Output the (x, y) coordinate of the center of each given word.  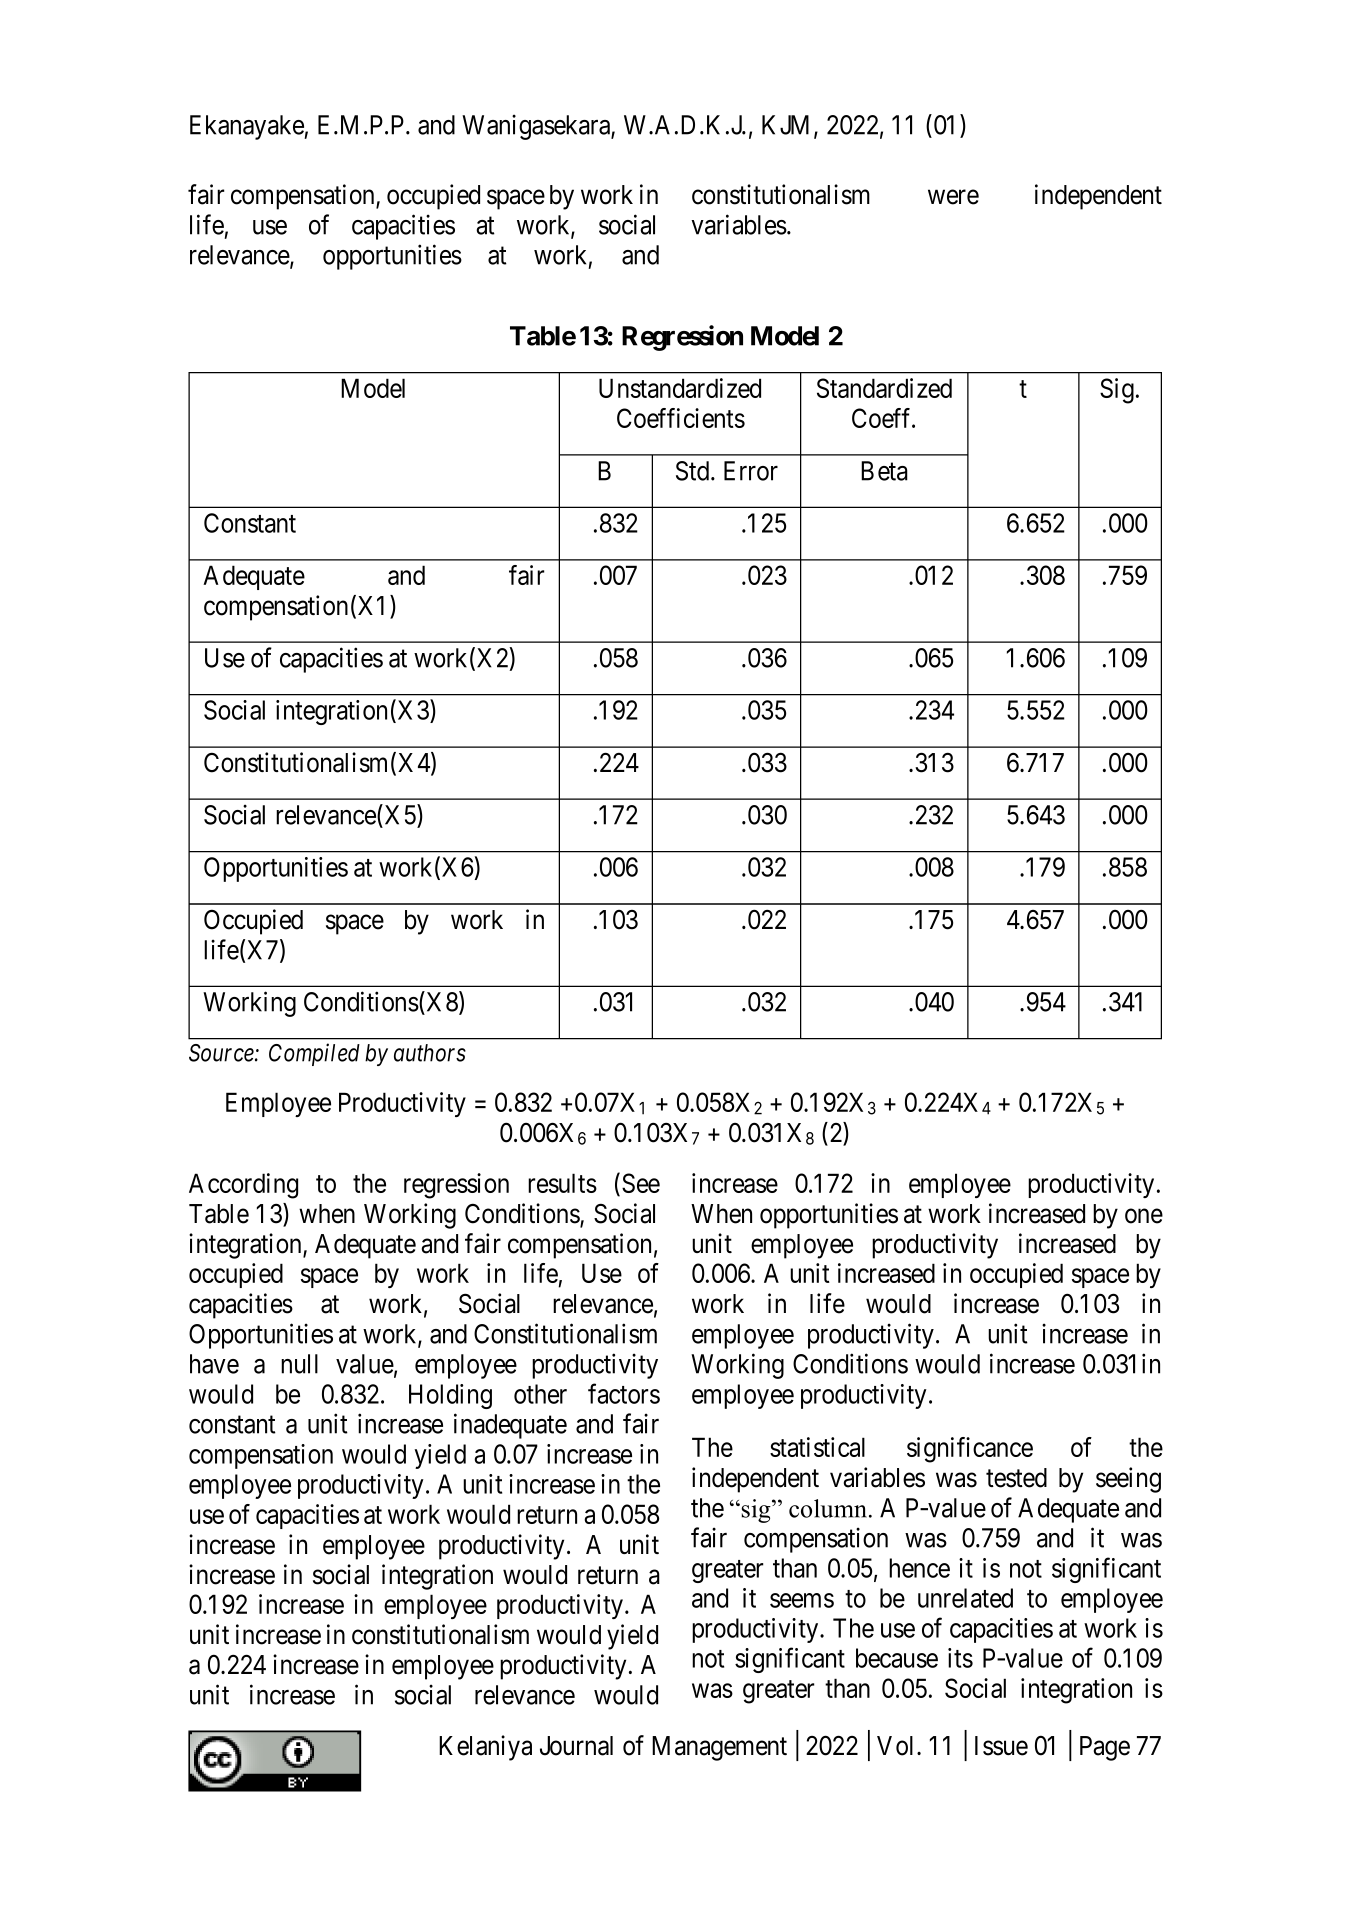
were (953, 197)
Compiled (314, 1054)
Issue (1001, 1746)
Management (719, 1748)
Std (694, 471)
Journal (576, 1746)
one (1144, 1216)
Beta (884, 471)
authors (430, 1053)
